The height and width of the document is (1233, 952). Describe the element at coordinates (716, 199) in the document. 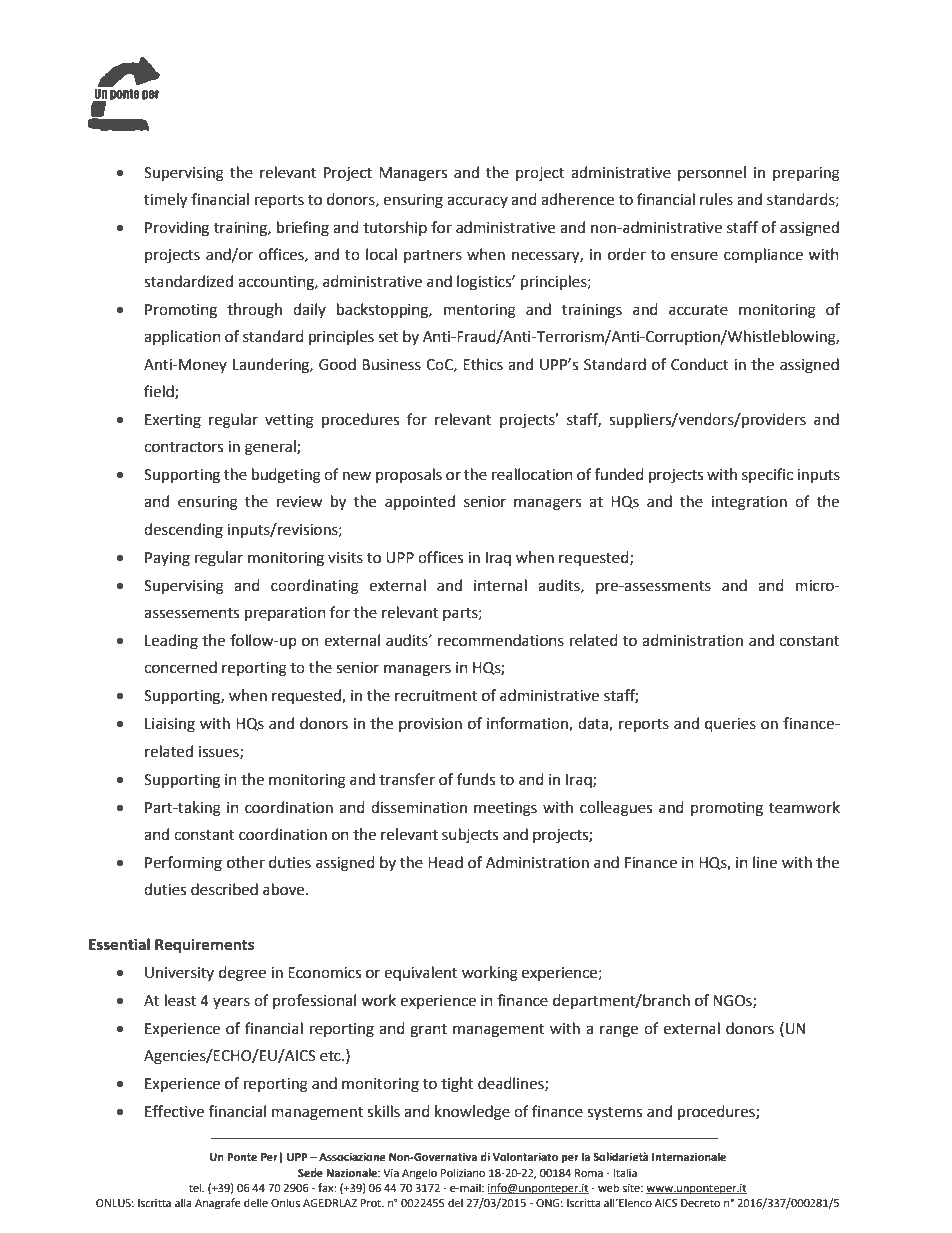

I see `rules` at that location.
